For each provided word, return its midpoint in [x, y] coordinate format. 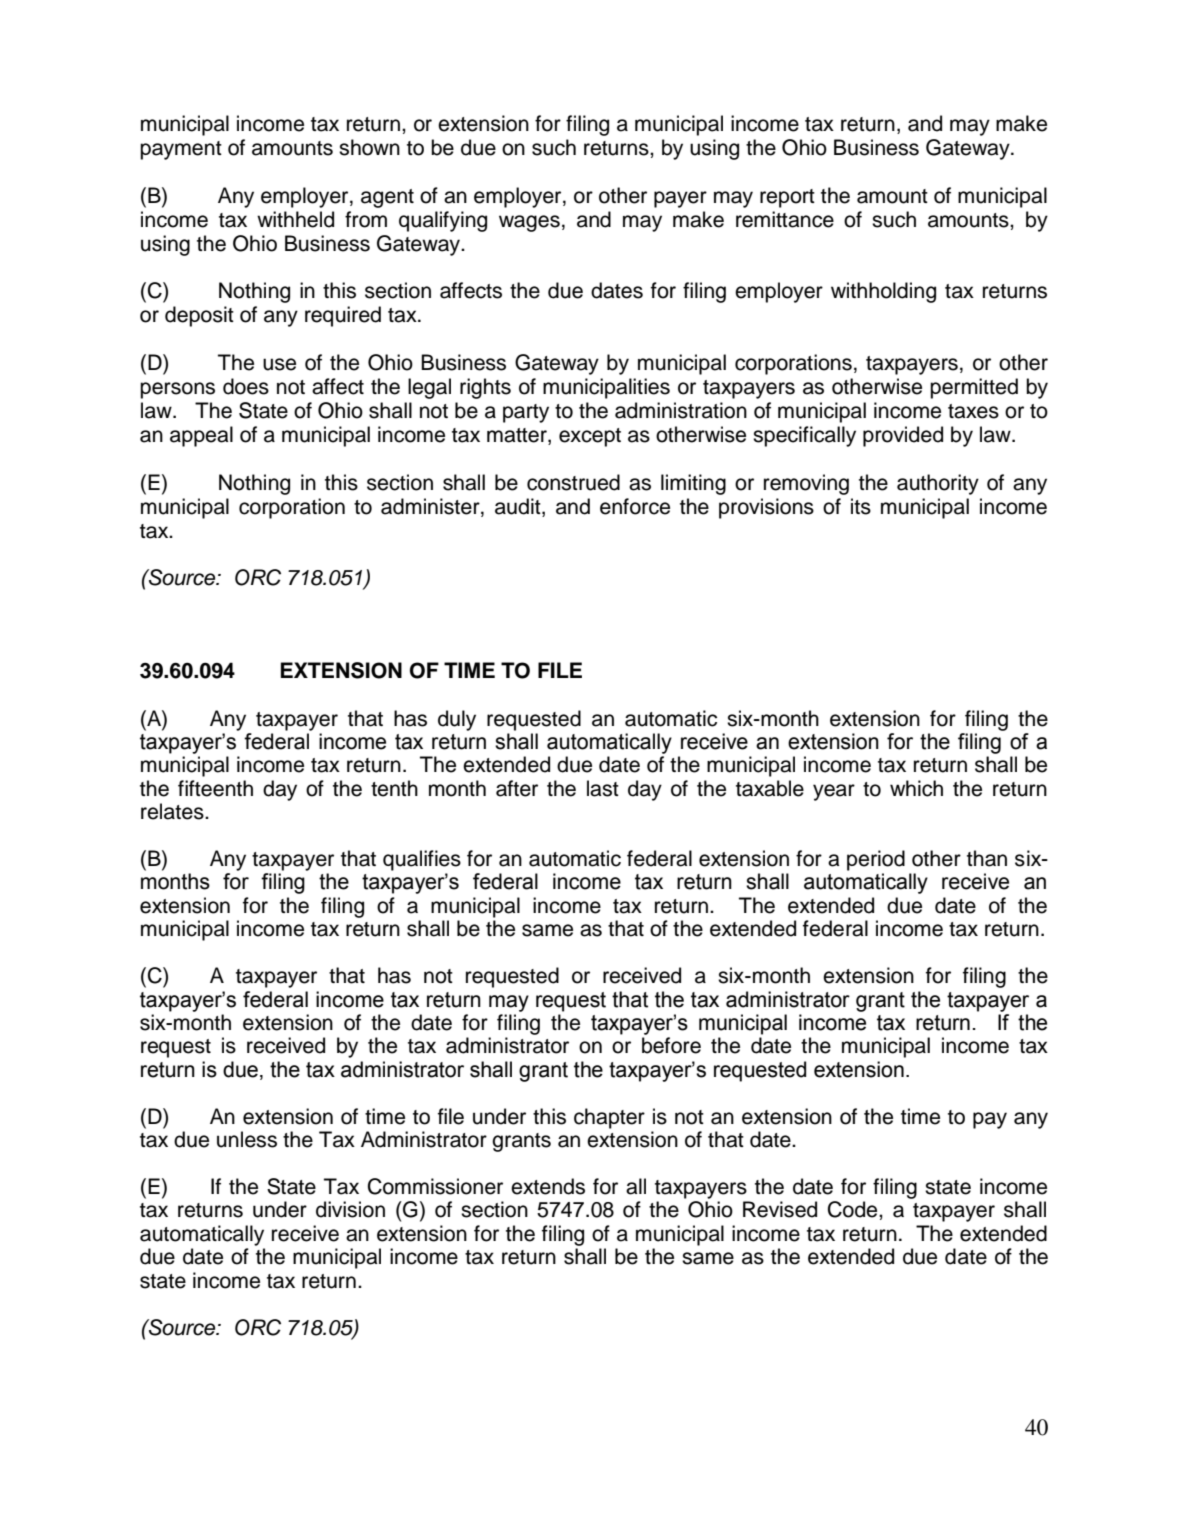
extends [548, 1186]
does [246, 386]
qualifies [422, 860]
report [787, 198]
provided [903, 436]
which [916, 788]
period [876, 860]
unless [247, 1139]
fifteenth [215, 788]
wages [529, 223]
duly [457, 720]
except [590, 437]
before [671, 1045]
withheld [295, 219]
